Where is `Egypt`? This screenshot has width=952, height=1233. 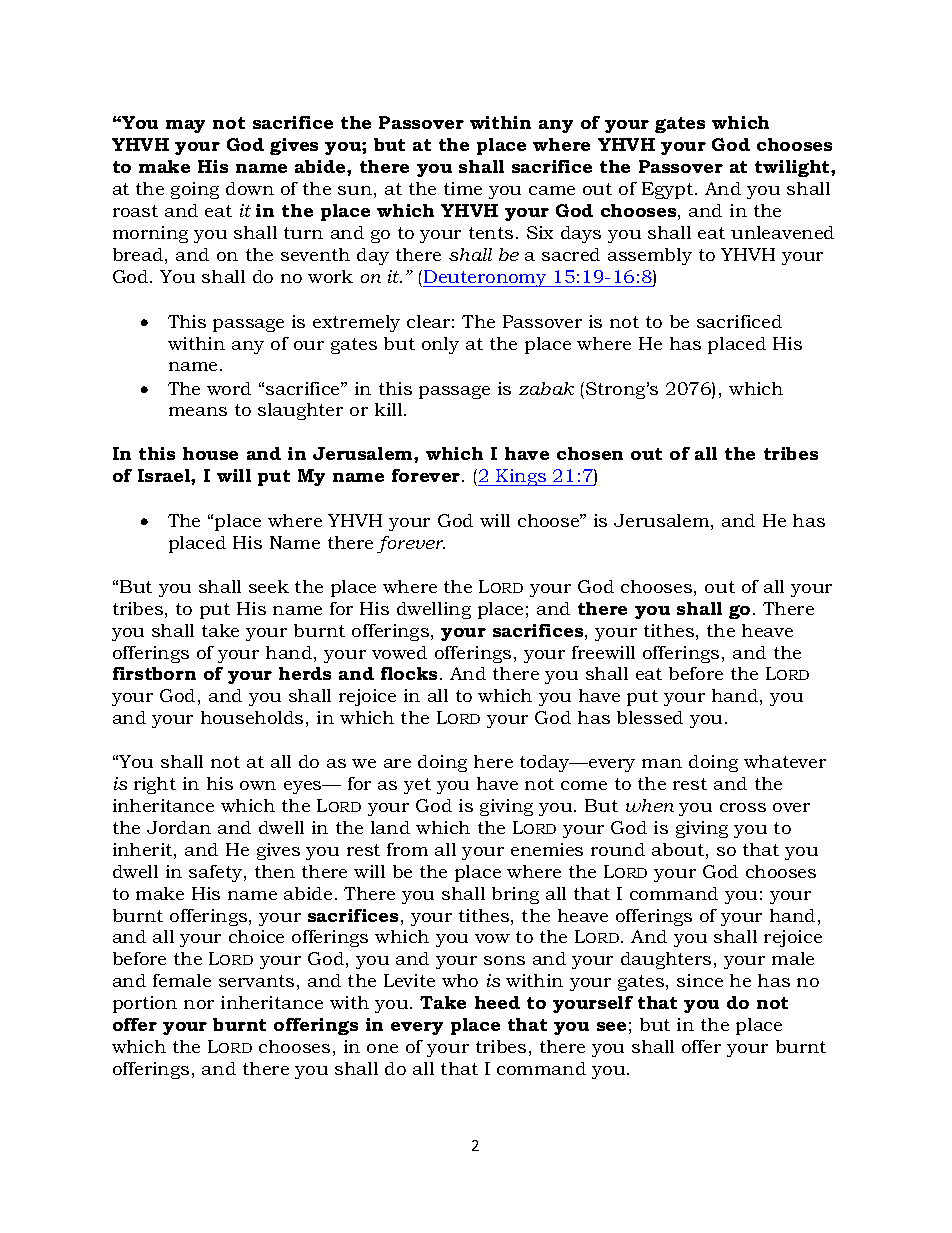 Egypt is located at coordinates (667, 190).
